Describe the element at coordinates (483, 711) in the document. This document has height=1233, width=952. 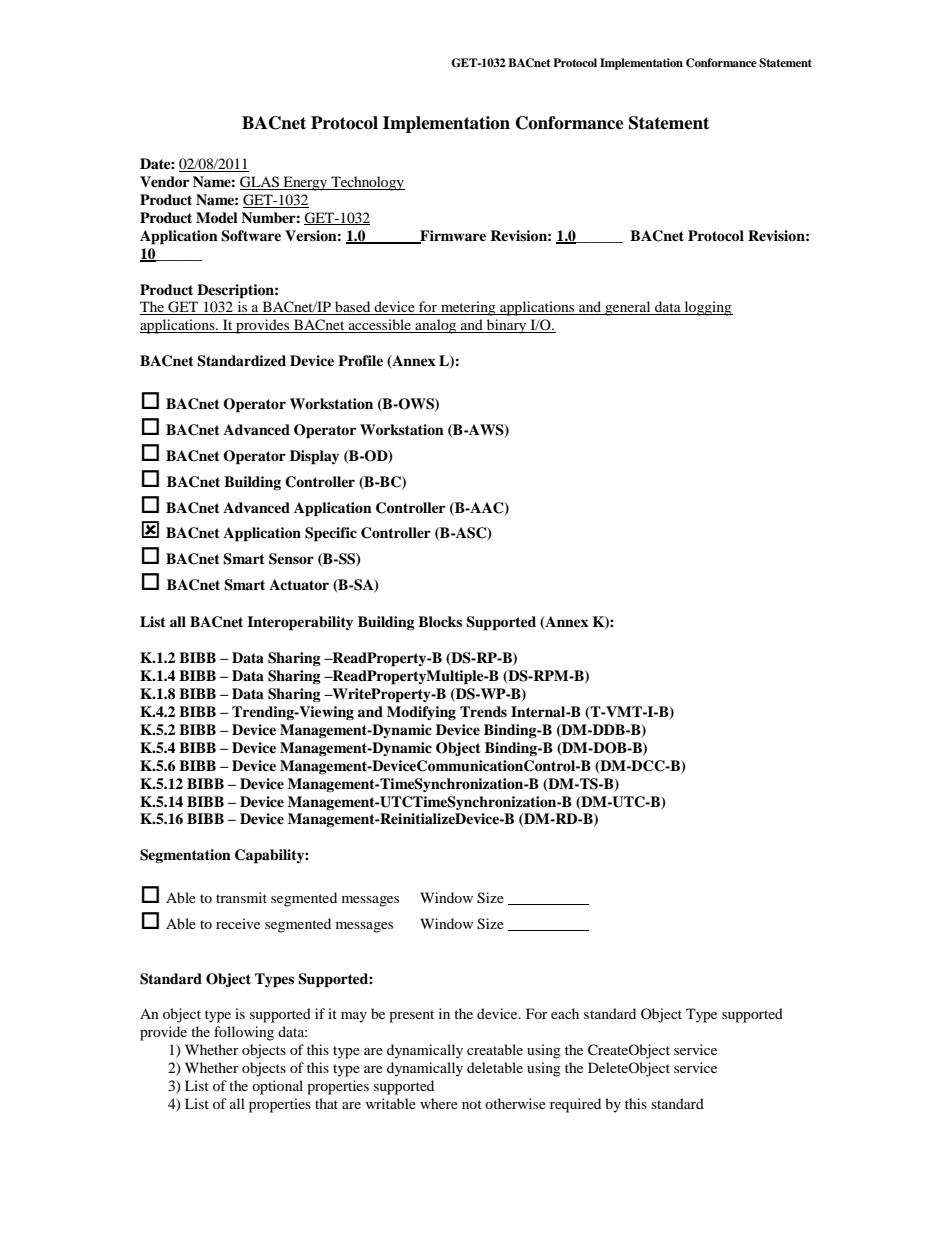
I see `Trends` at that location.
